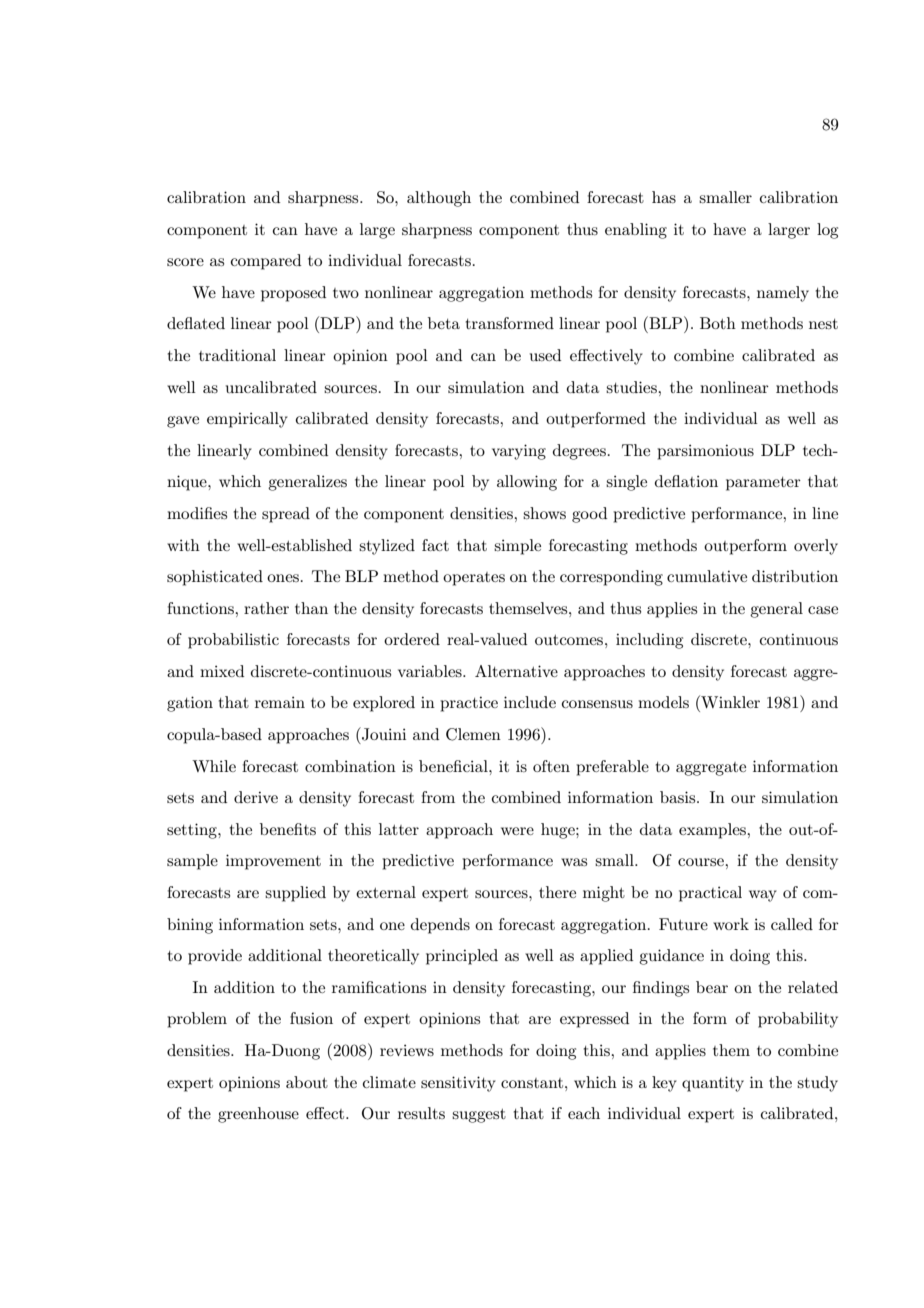 The height and width of the page is (1308, 924). What do you see at coordinates (266, 262) in the page?
I see `compared` at bounding box center [266, 262].
